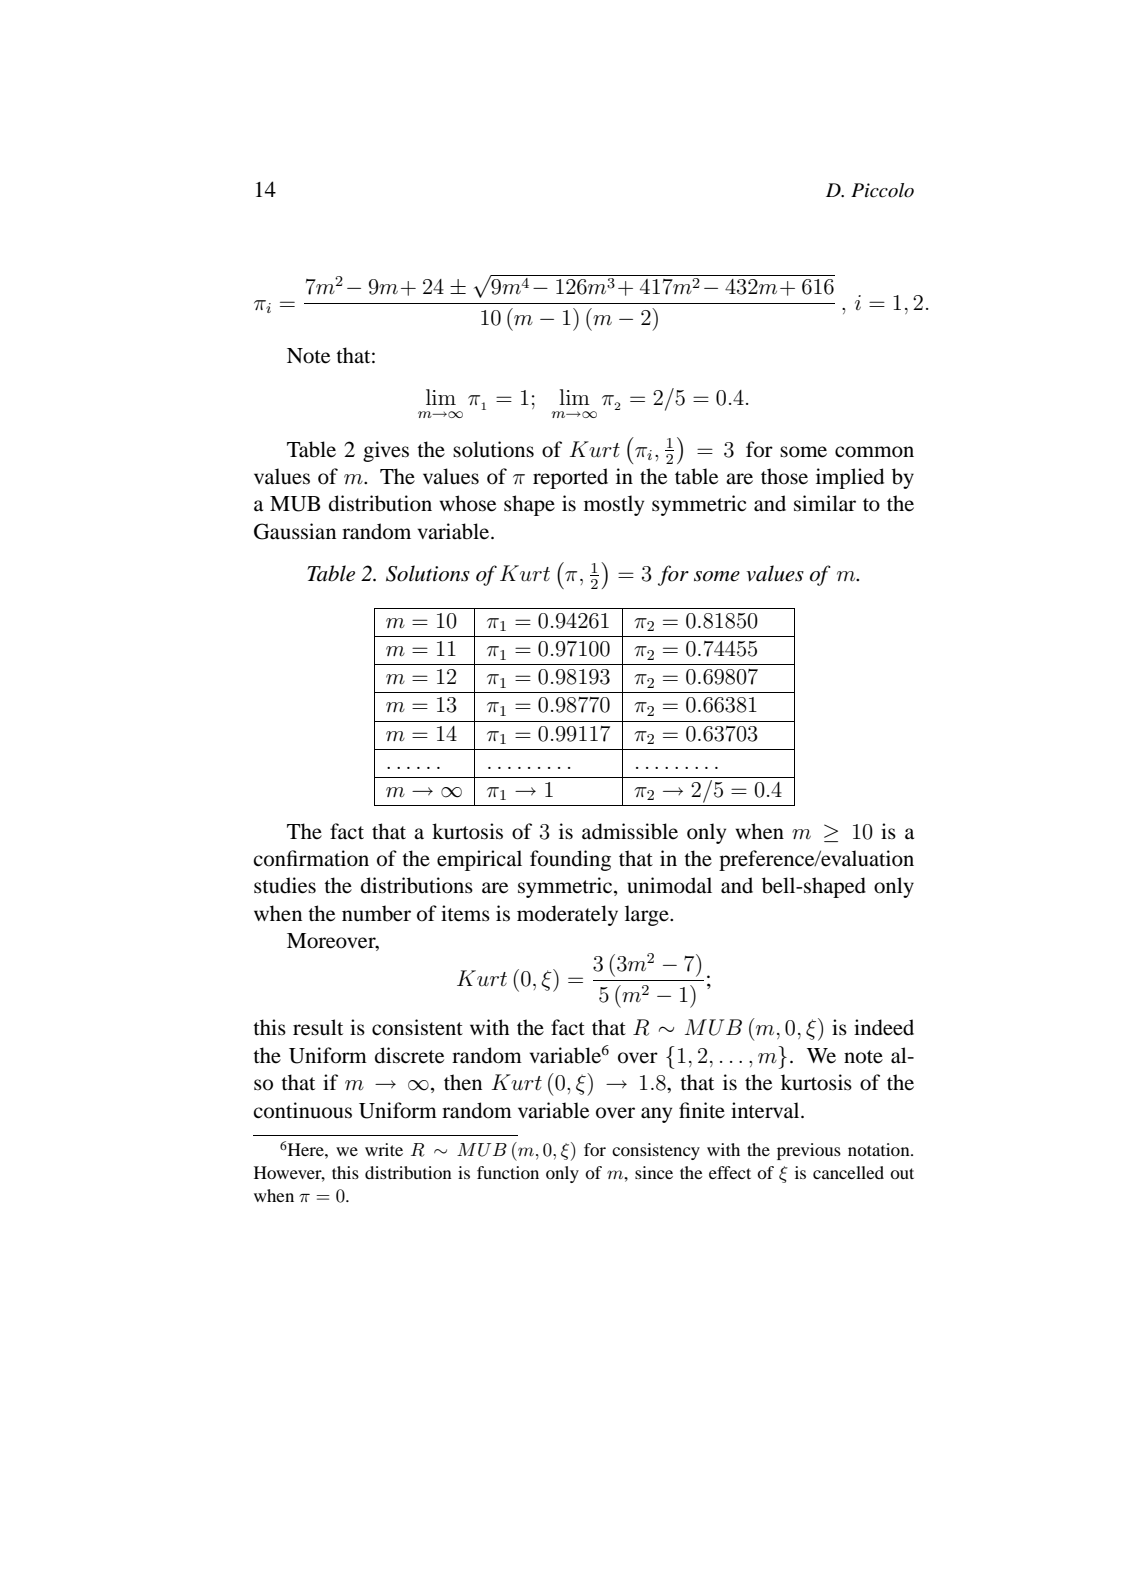 The image size is (1128, 1596). Describe the element at coordinates (614, 505) in the image. I see `mostly` at that location.
